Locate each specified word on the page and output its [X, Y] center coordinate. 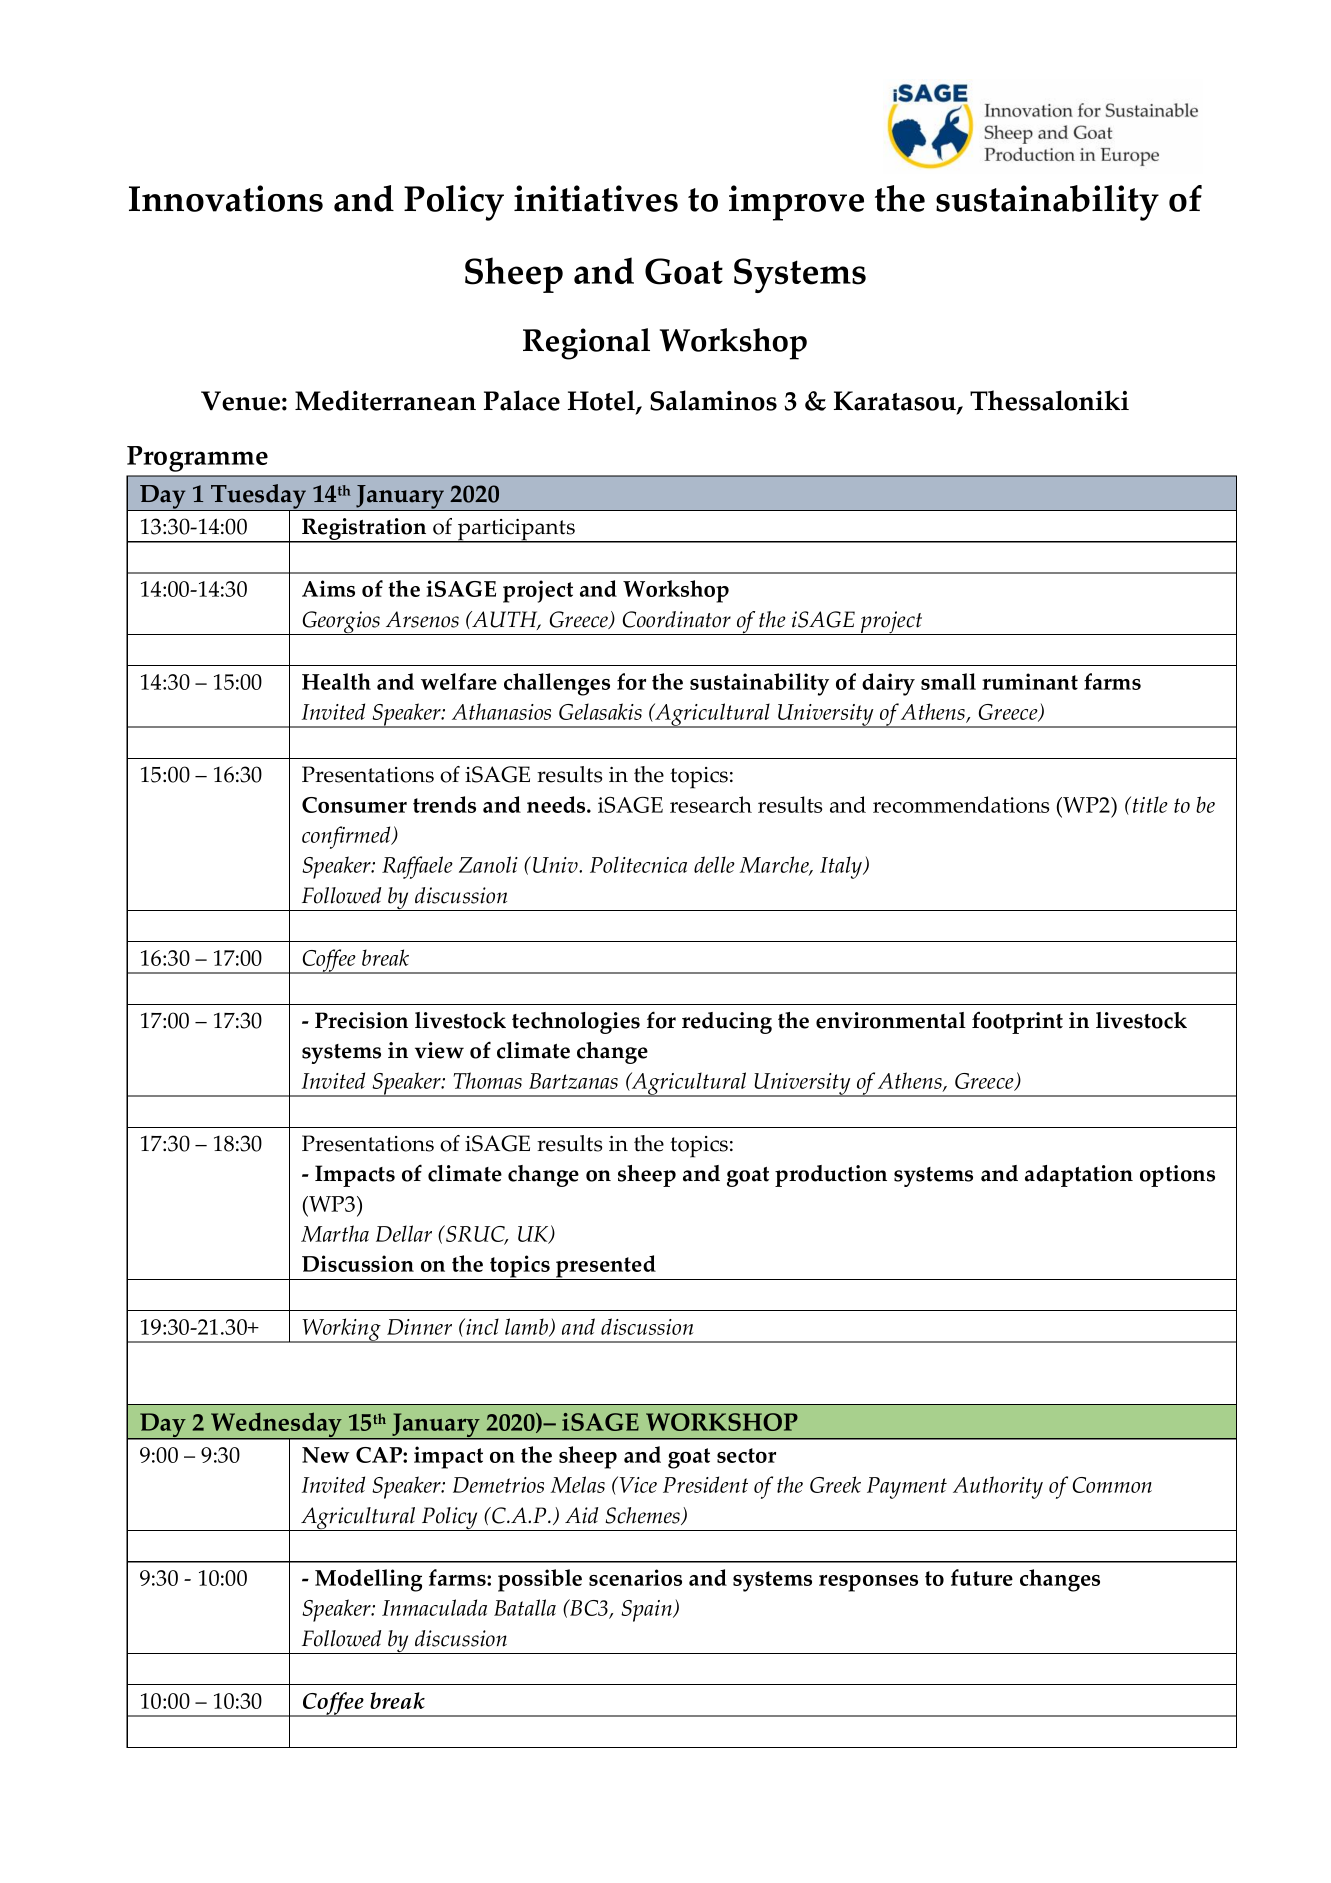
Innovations [226, 198]
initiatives [596, 198]
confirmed [347, 837]
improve [796, 203]
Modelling [368, 1580]
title [1150, 804]
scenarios [635, 1577]
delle [714, 864]
